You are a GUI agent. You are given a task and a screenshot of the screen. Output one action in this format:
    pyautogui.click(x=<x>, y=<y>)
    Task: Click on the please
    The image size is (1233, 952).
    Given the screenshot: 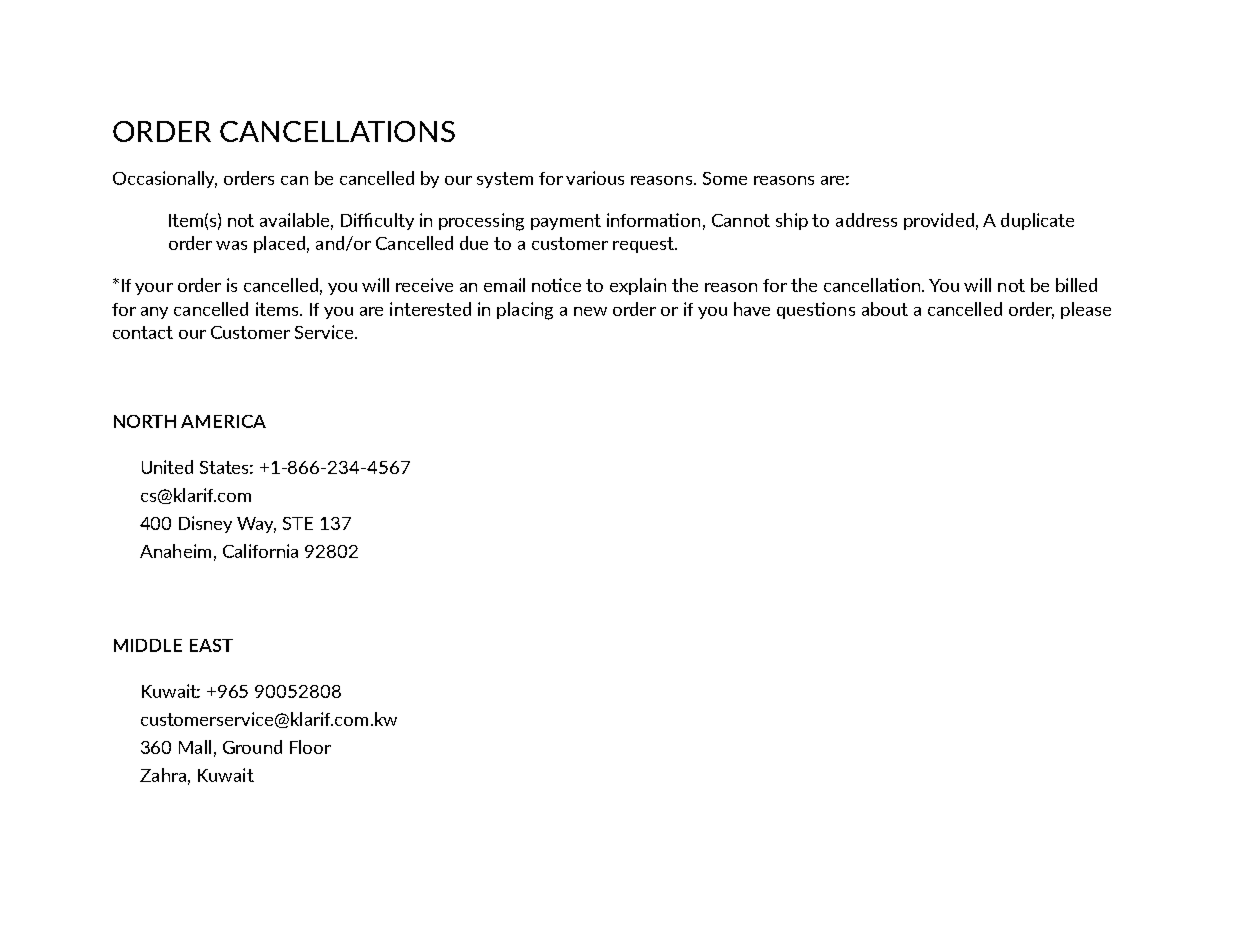 What is the action you would take?
    pyautogui.click(x=1086, y=310)
